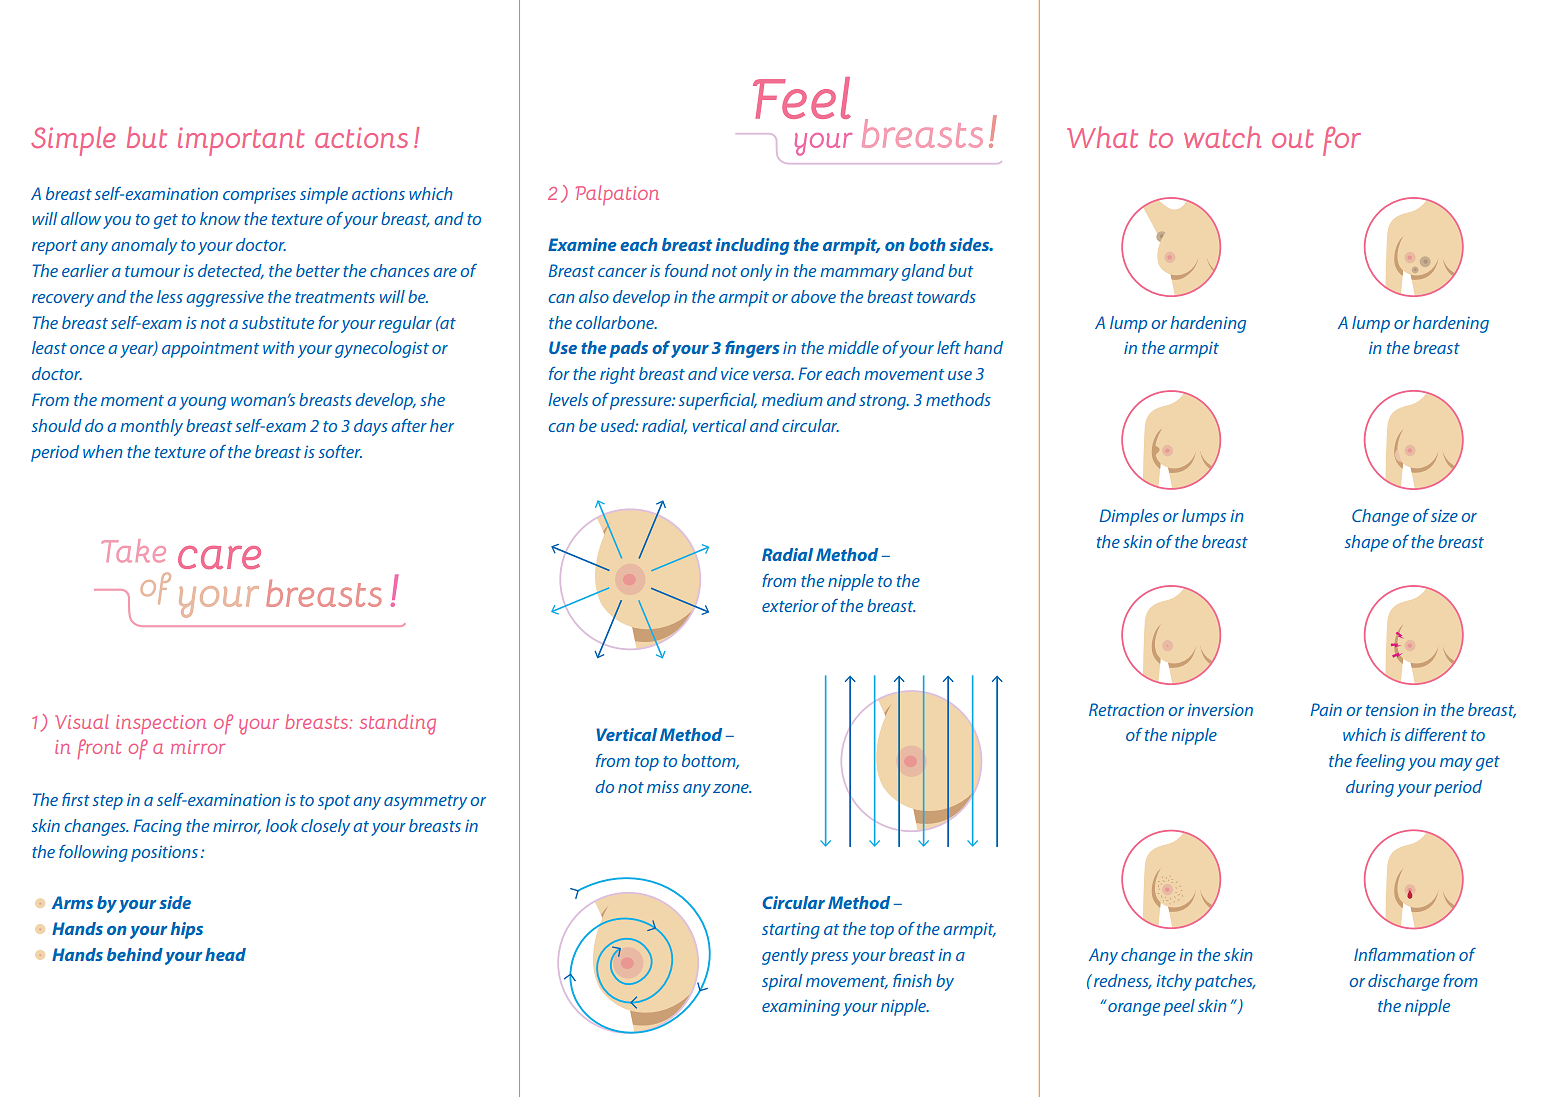 Image resolution: width=1551 pixels, height=1097 pixels. I want to click on patches, so click(1225, 982).
